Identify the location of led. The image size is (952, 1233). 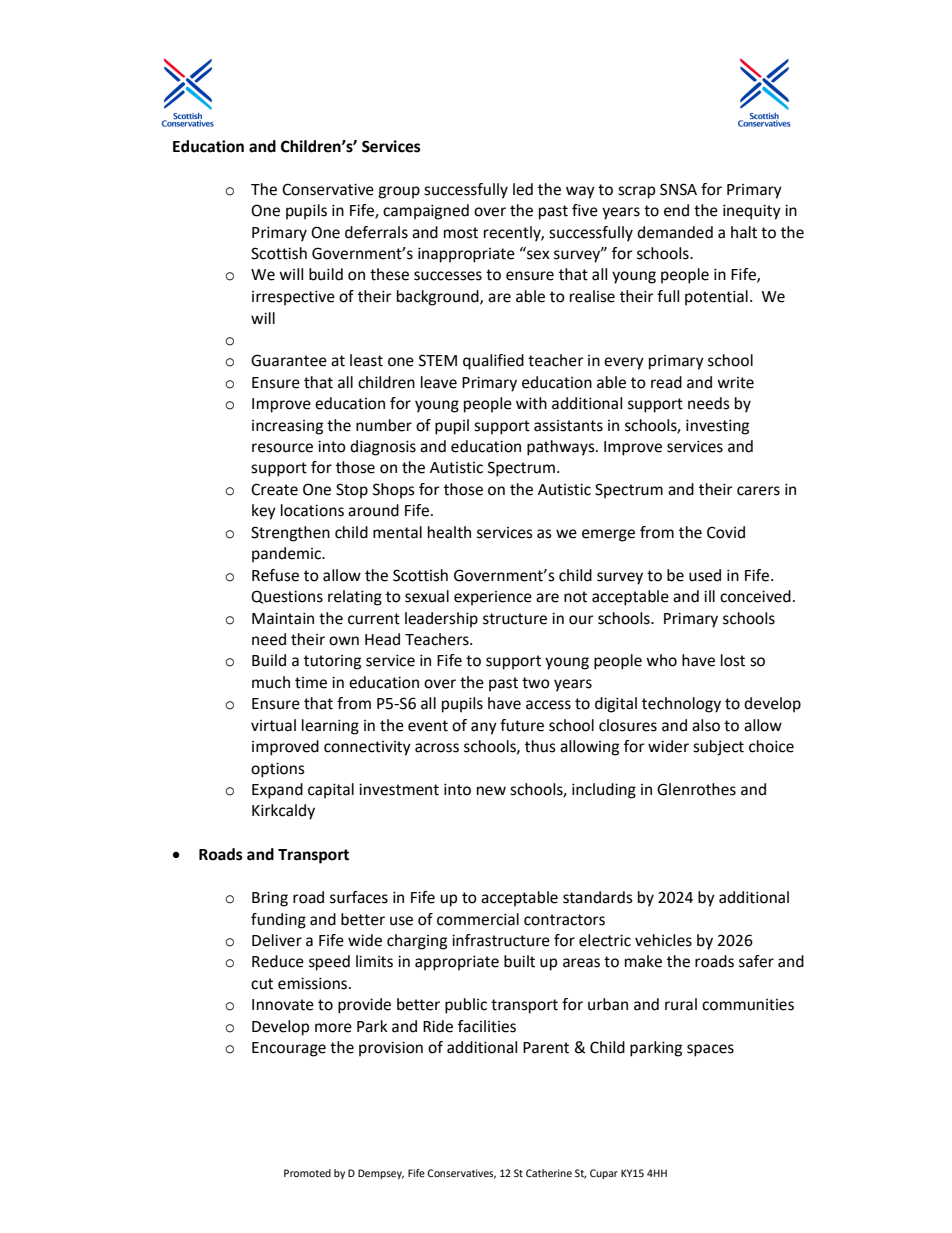
(523, 189).
